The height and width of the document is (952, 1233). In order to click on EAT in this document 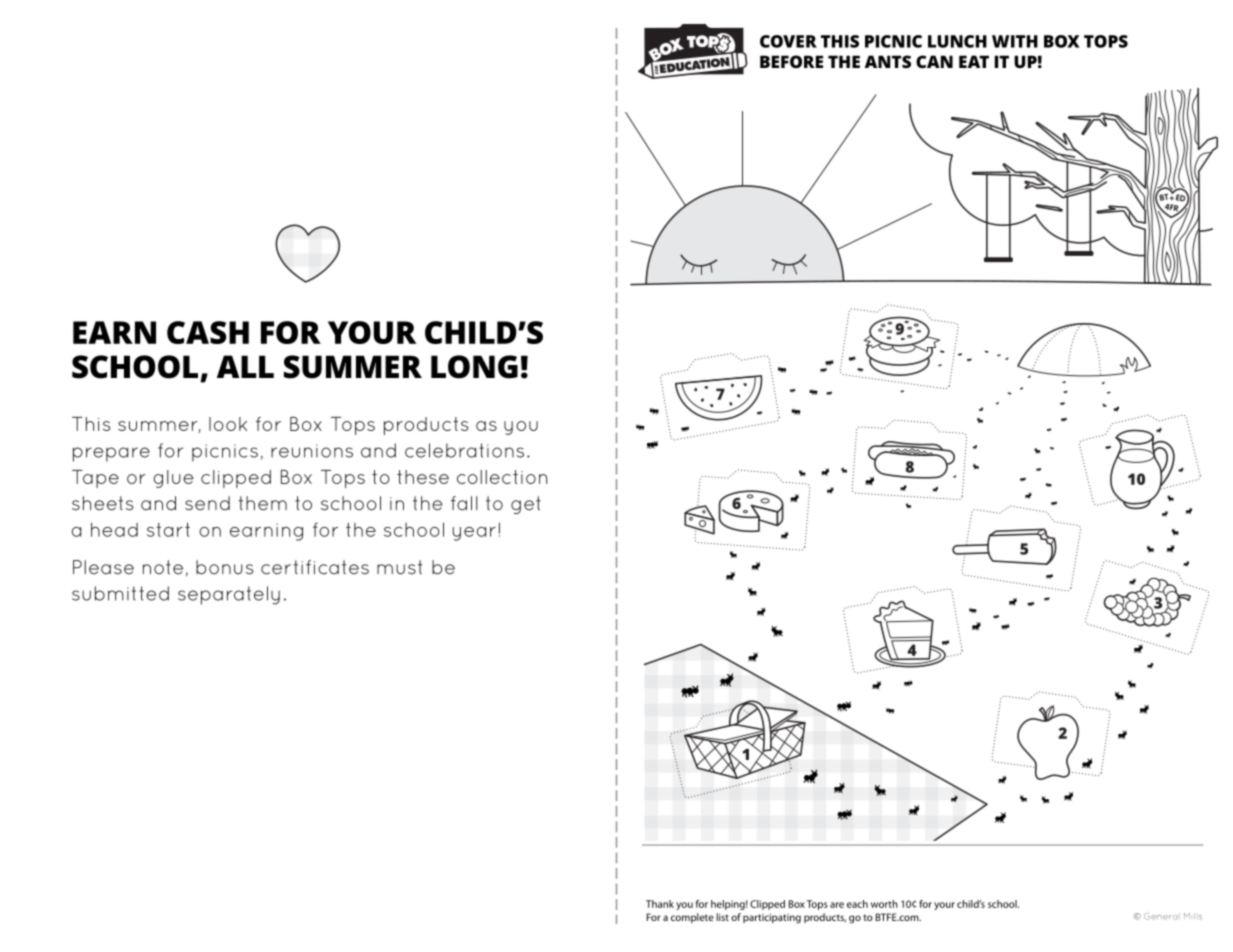, I will do `click(974, 61)`.
